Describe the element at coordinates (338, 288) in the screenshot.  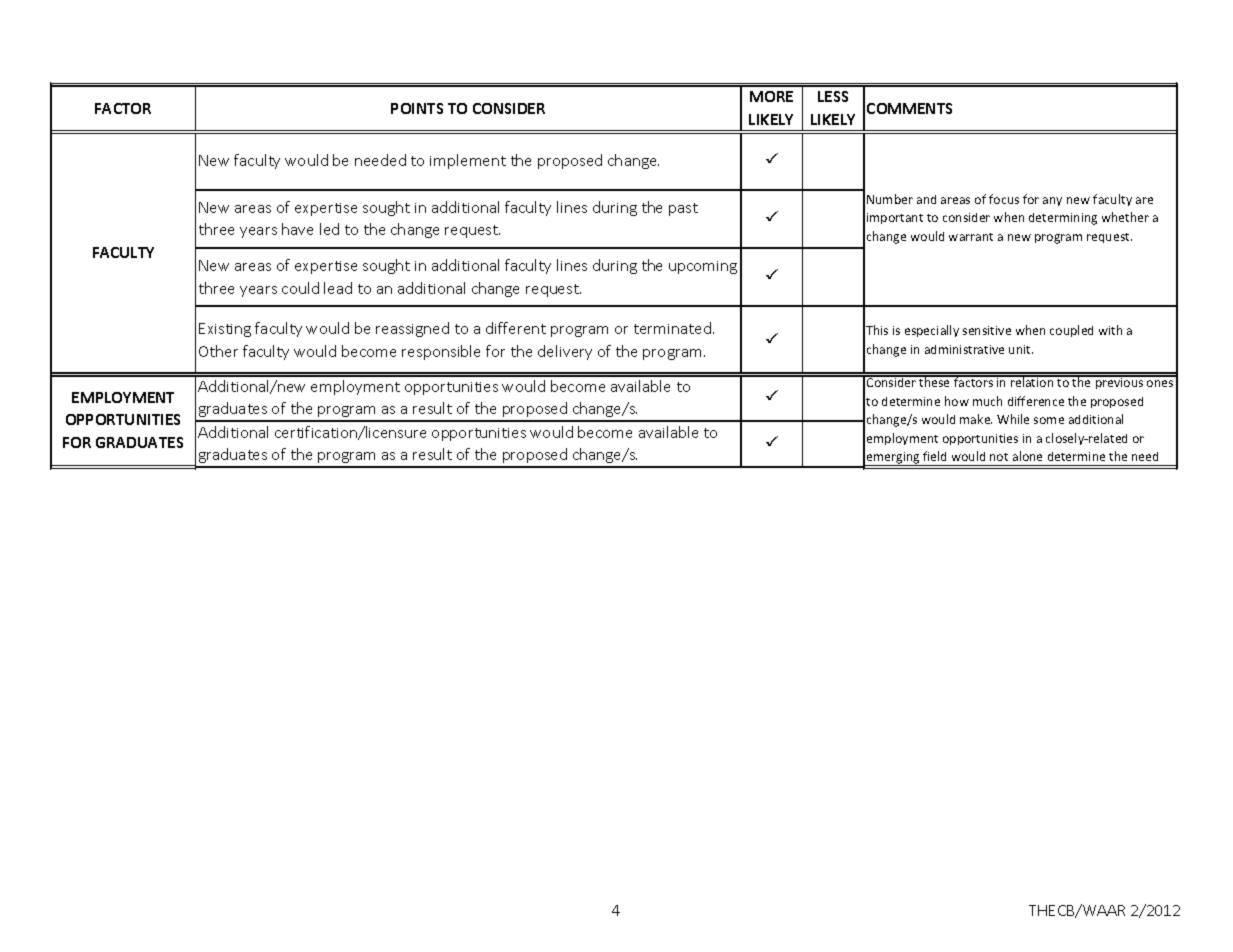
I see `lead` at that location.
